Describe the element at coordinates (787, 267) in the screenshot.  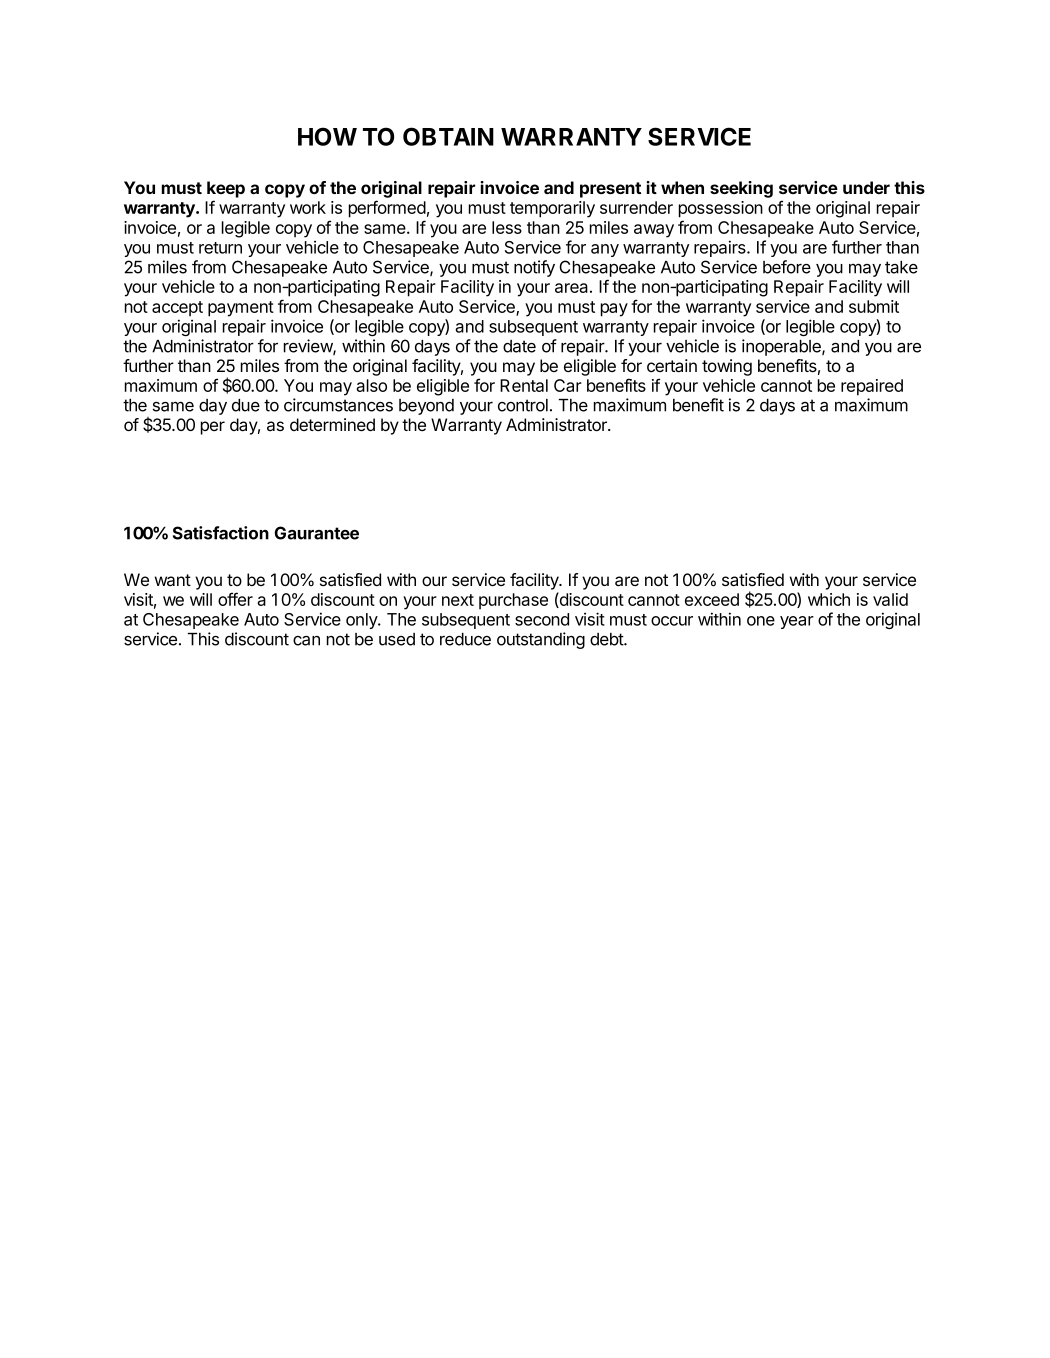
I see `before` at that location.
